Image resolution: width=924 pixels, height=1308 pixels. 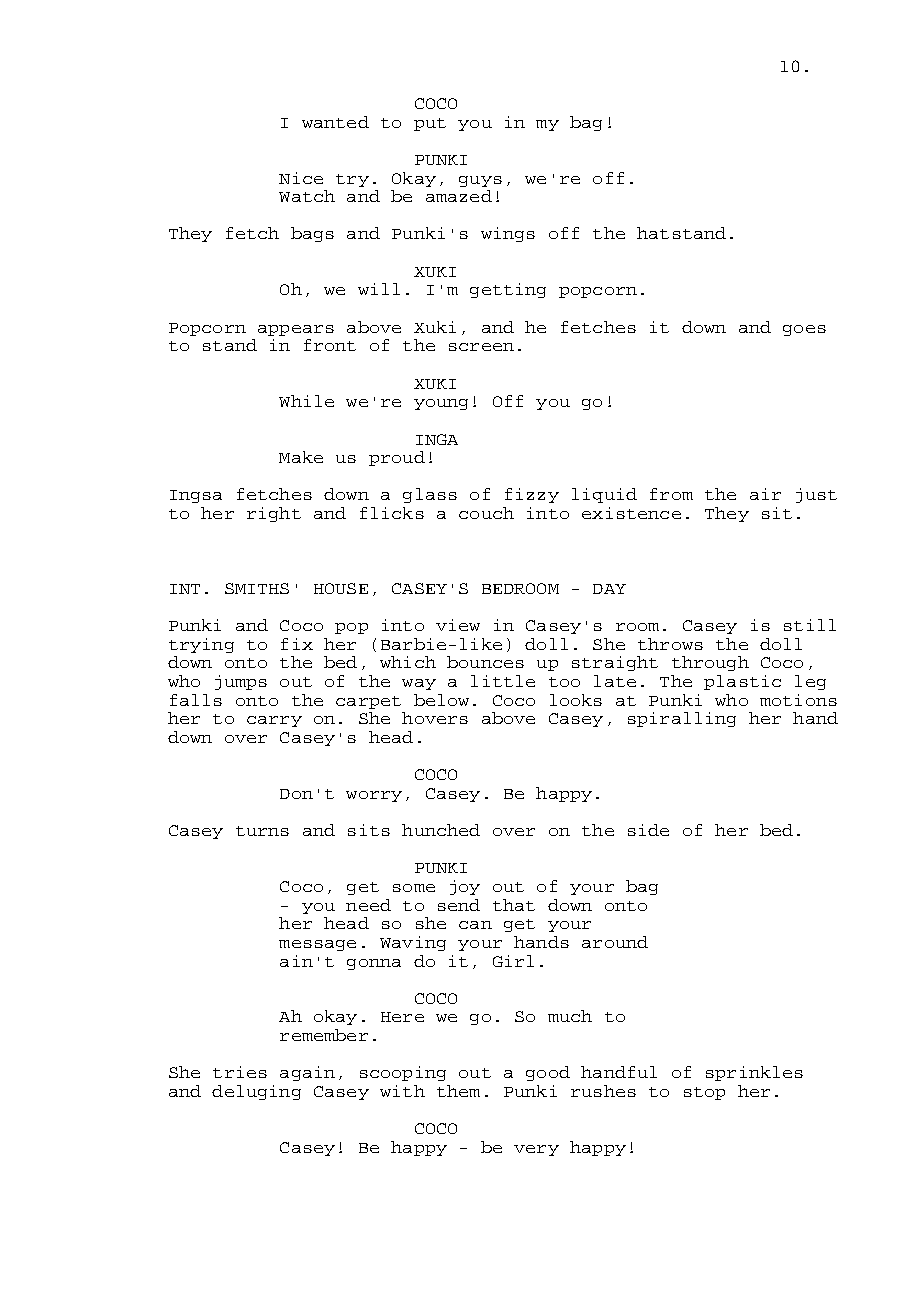 What do you see at coordinates (648, 830) in the page?
I see `side` at bounding box center [648, 830].
